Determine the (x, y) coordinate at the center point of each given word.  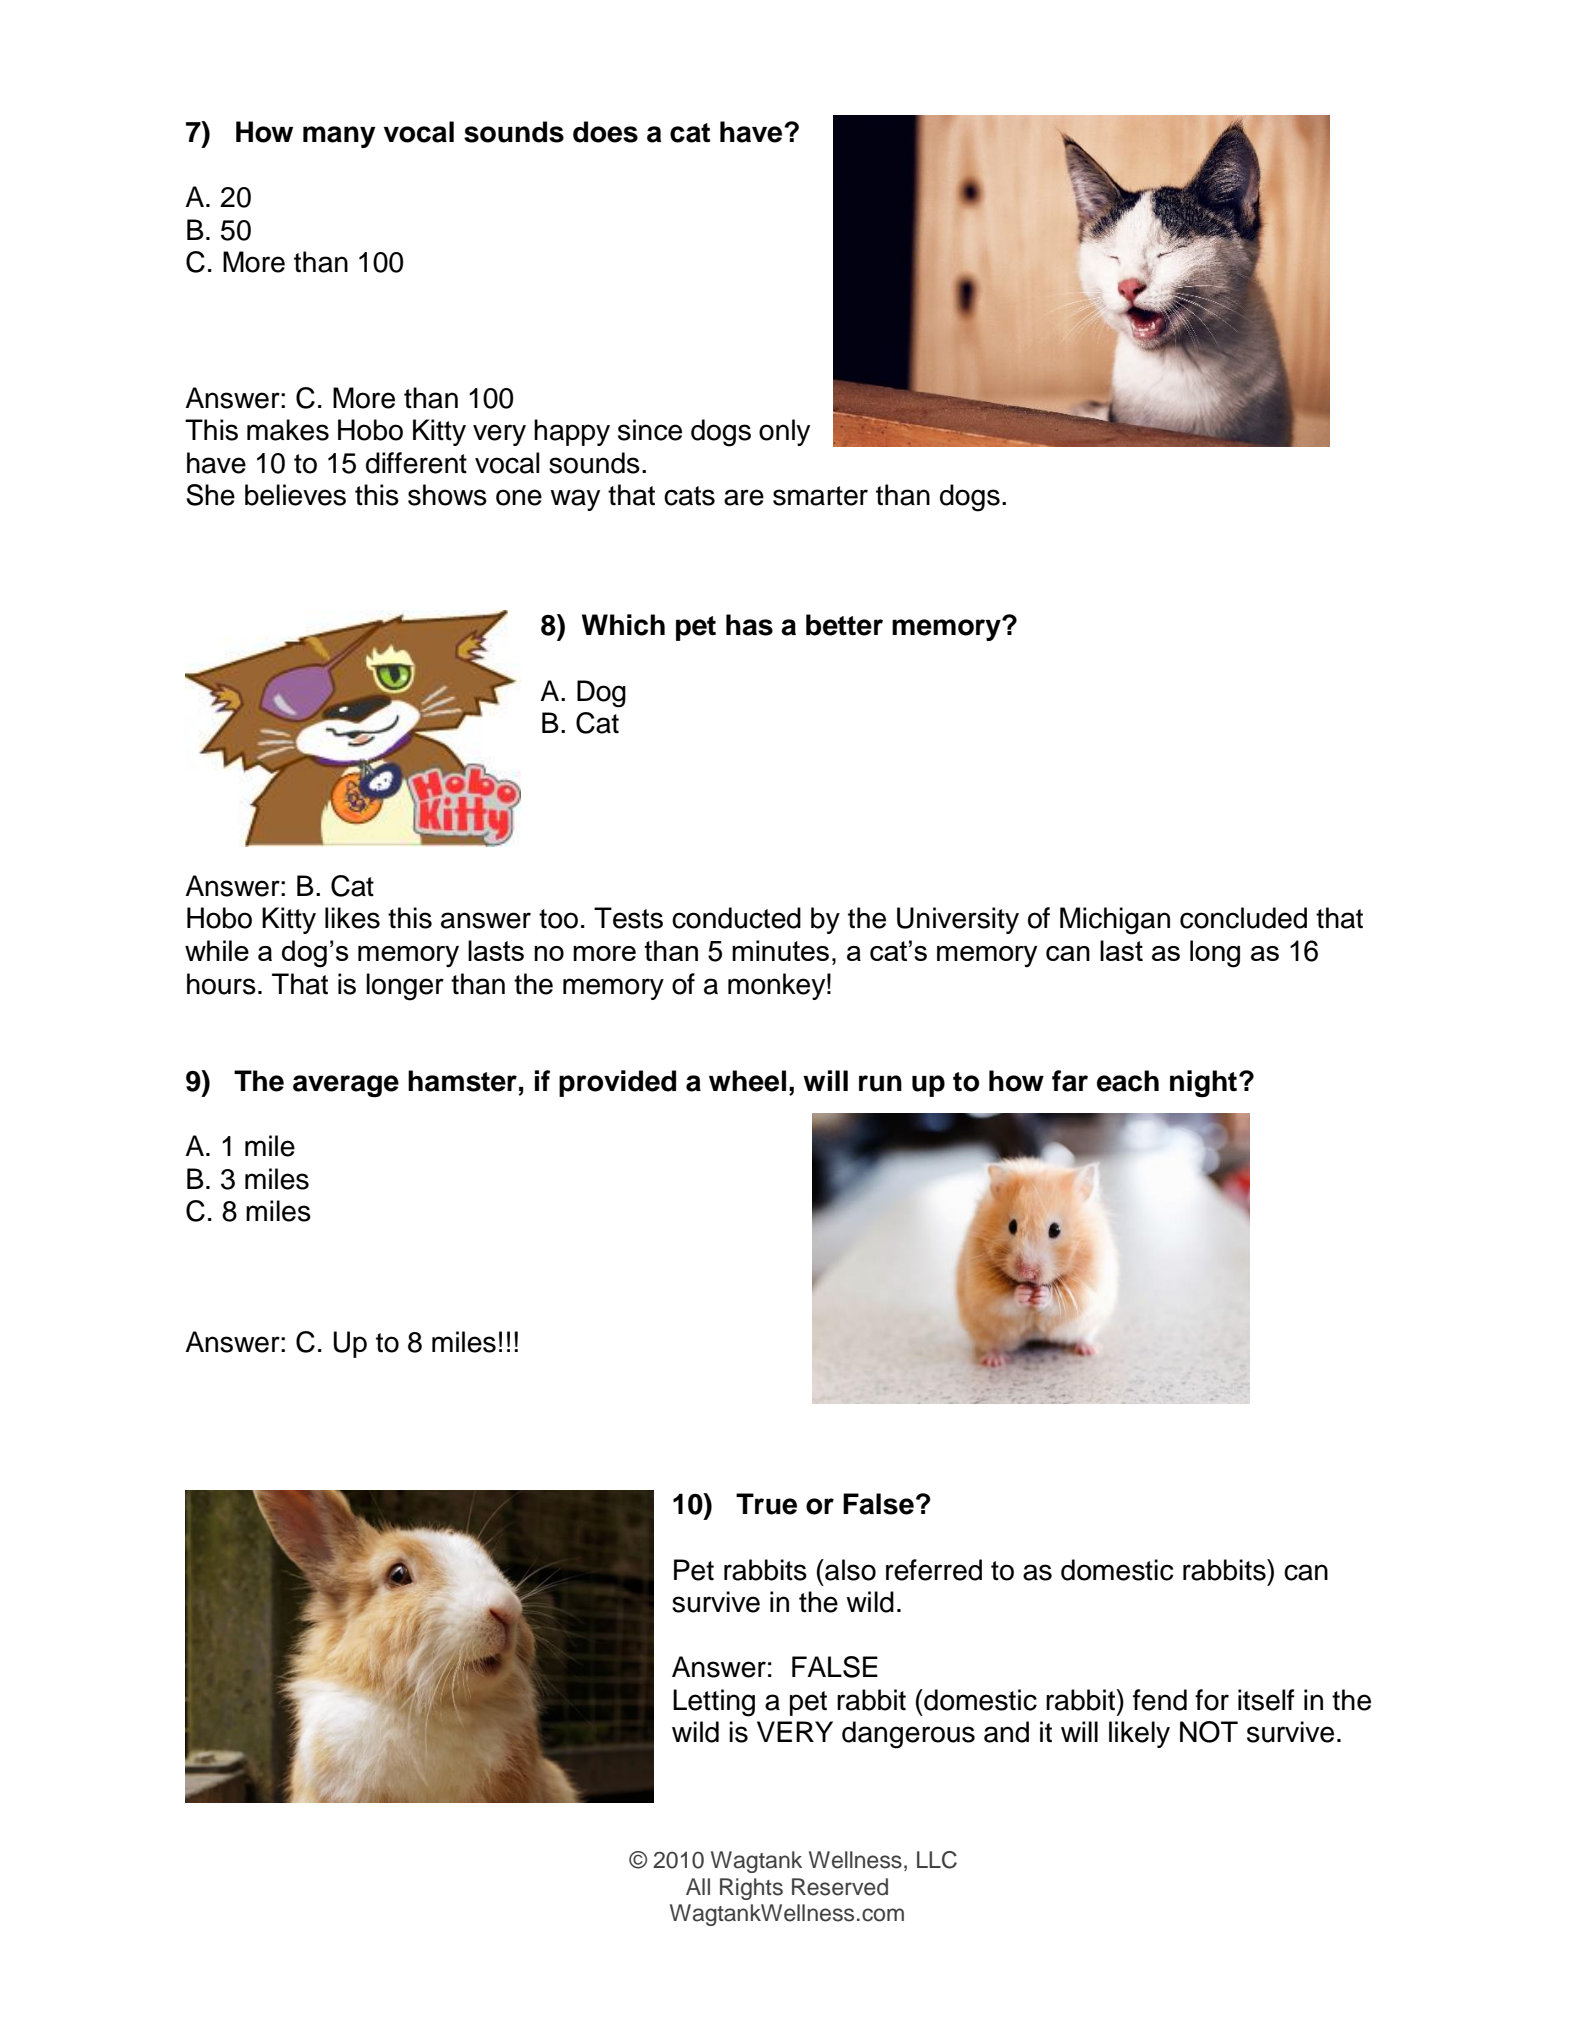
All (698, 1886)
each (1128, 1081)
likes (352, 918)
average (346, 1086)
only (784, 432)
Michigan (1115, 921)
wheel (747, 1081)
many (339, 137)
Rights (751, 1889)
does (605, 132)
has (749, 625)
